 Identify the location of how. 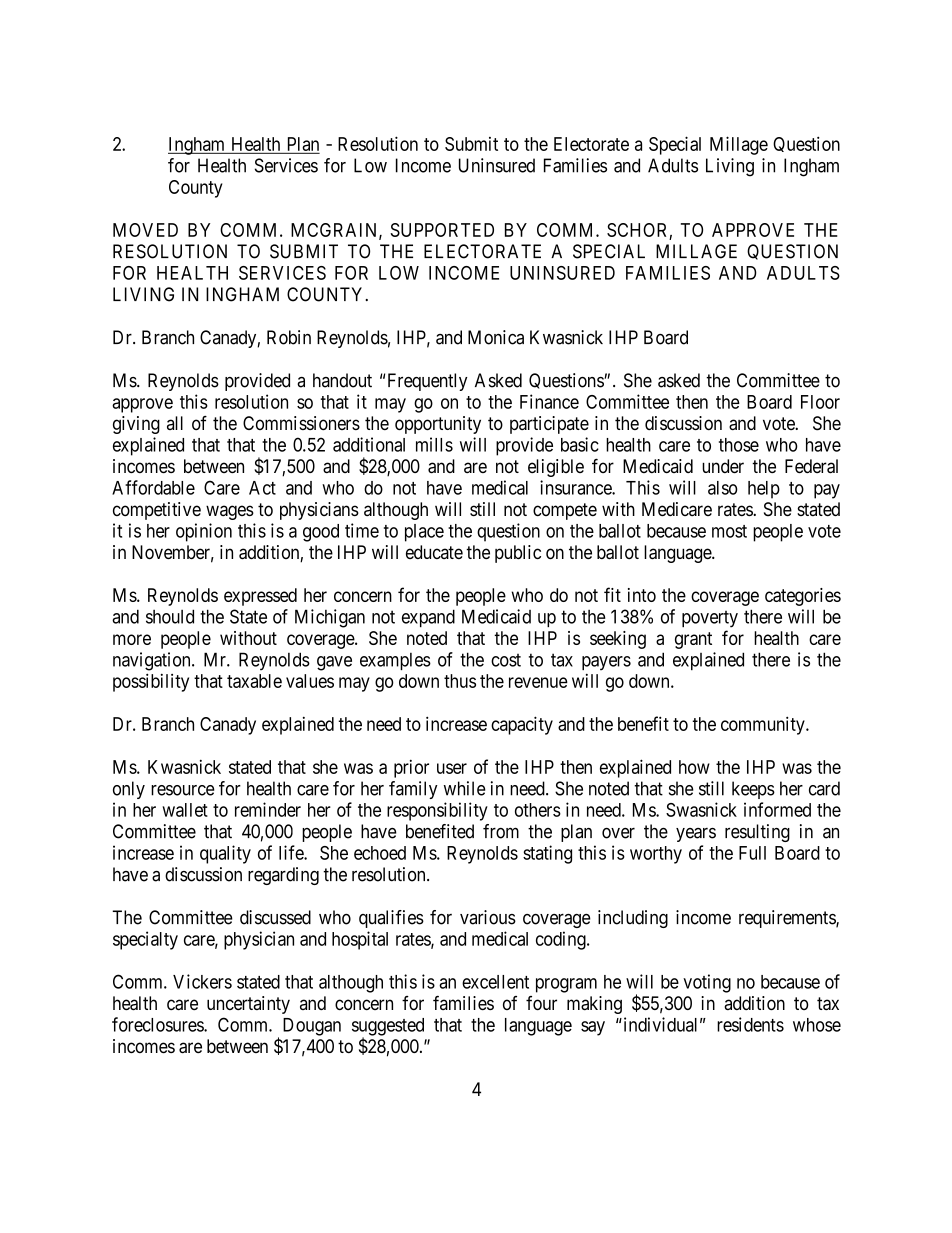
(694, 767).
